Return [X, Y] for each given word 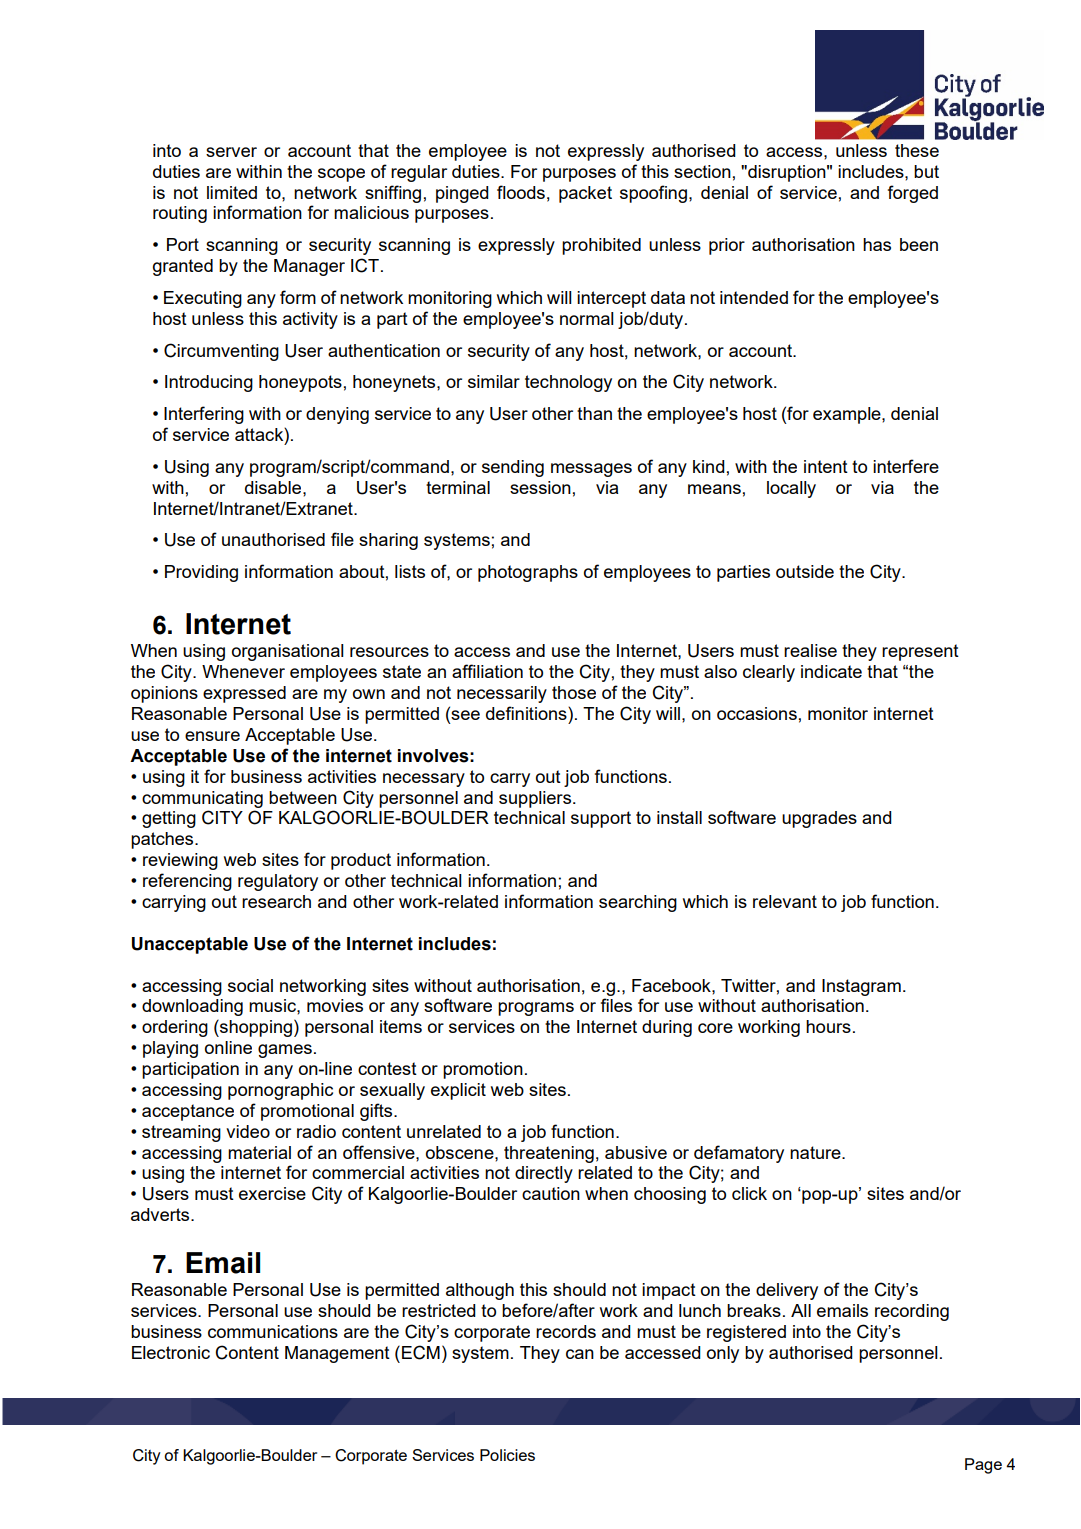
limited [232, 192]
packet [585, 194]
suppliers [536, 799]
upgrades [819, 819]
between [303, 797]
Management [337, 1354]
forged [913, 194]
